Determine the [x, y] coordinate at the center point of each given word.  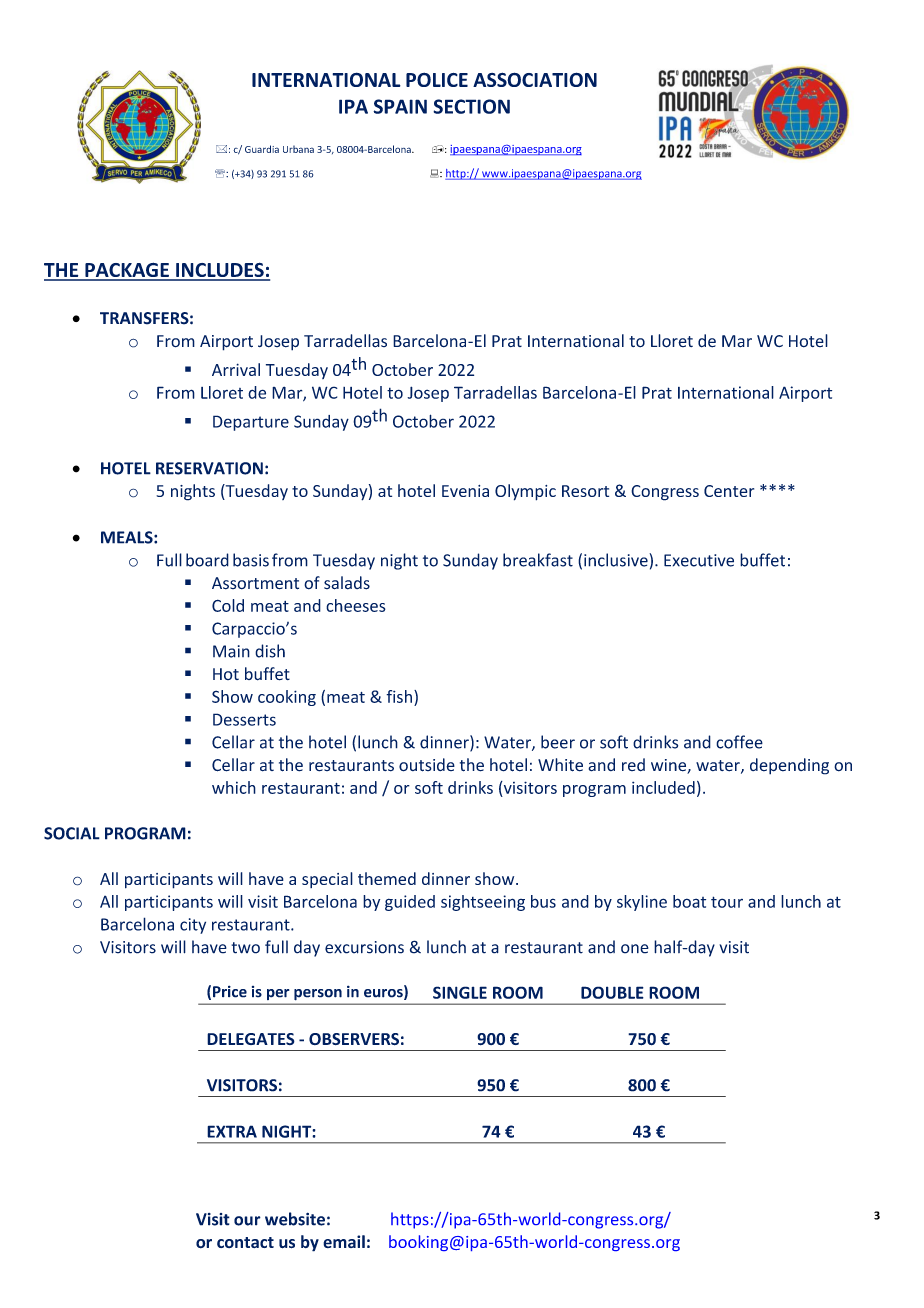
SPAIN [400, 106]
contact [245, 1242]
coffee [739, 742]
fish [399, 696]
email [344, 1241]
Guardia [262, 149]
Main [231, 651]
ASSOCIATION [535, 79]
